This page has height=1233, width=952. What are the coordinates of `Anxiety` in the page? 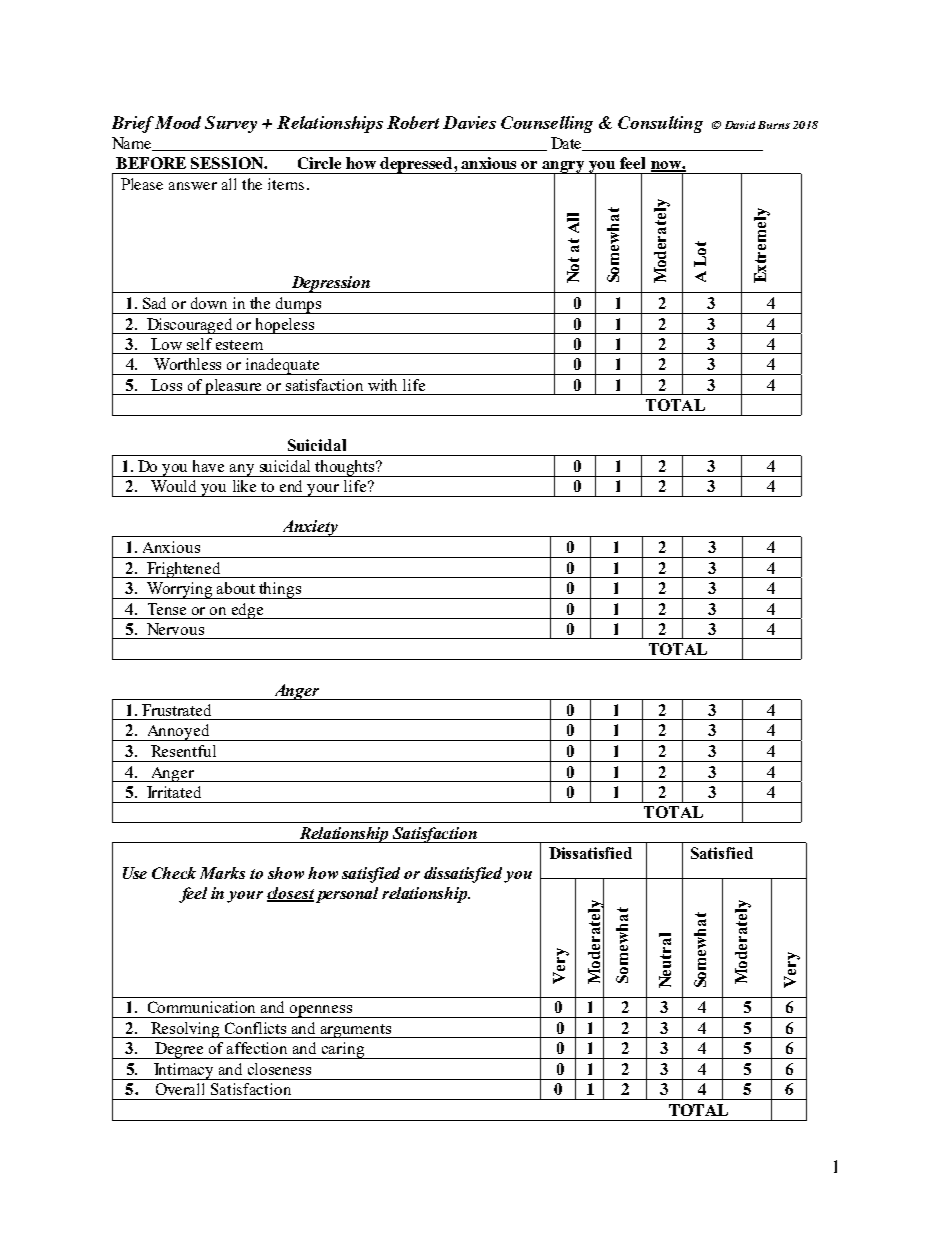 It's located at (310, 528).
